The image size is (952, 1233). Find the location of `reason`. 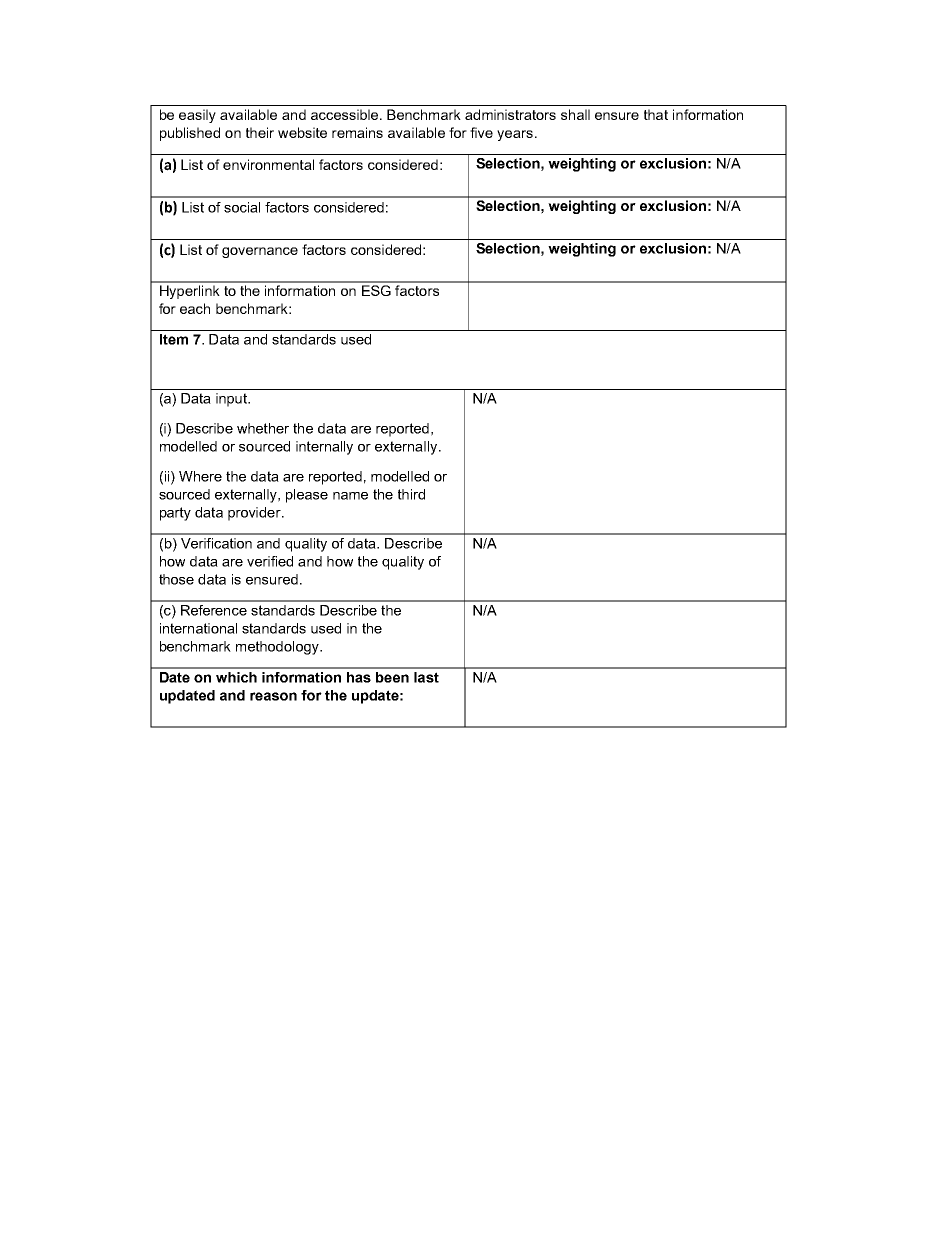

reason is located at coordinates (273, 696).
